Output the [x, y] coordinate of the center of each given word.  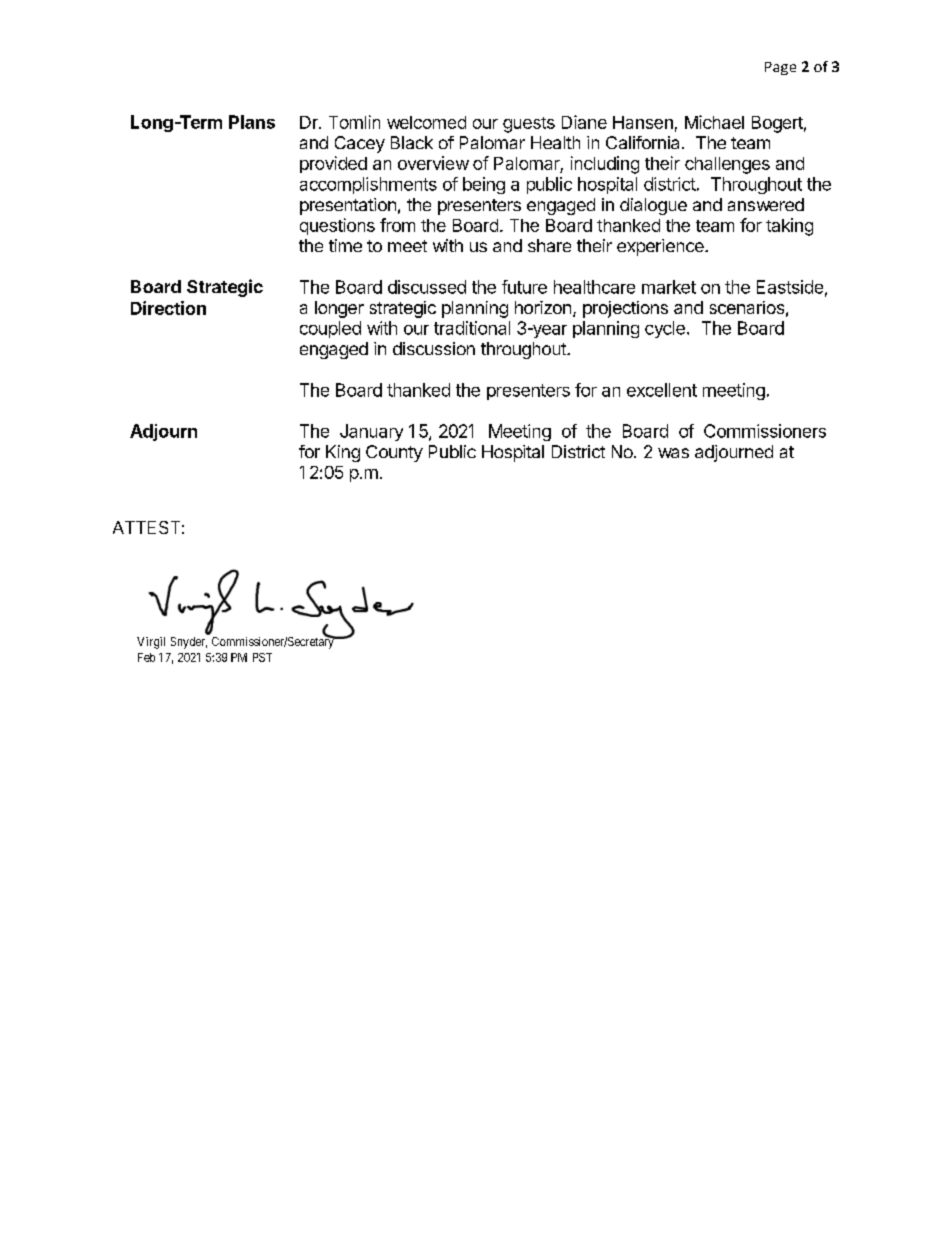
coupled [330, 329]
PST [262, 657]
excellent [662, 390]
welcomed [426, 122]
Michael [714, 122]
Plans [252, 122]
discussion [434, 348]
